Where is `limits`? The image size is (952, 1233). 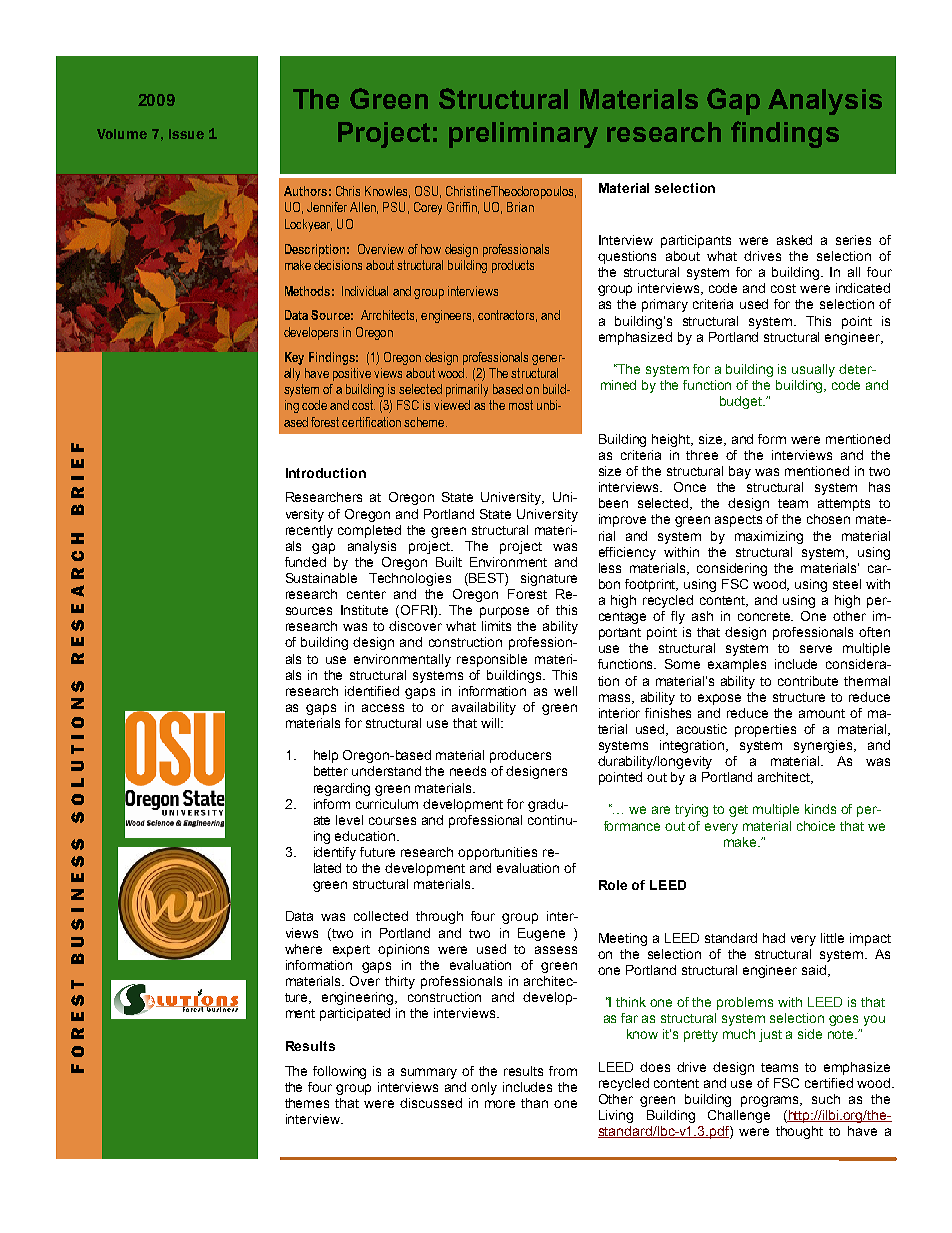 limits is located at coordinates (496, 626).
